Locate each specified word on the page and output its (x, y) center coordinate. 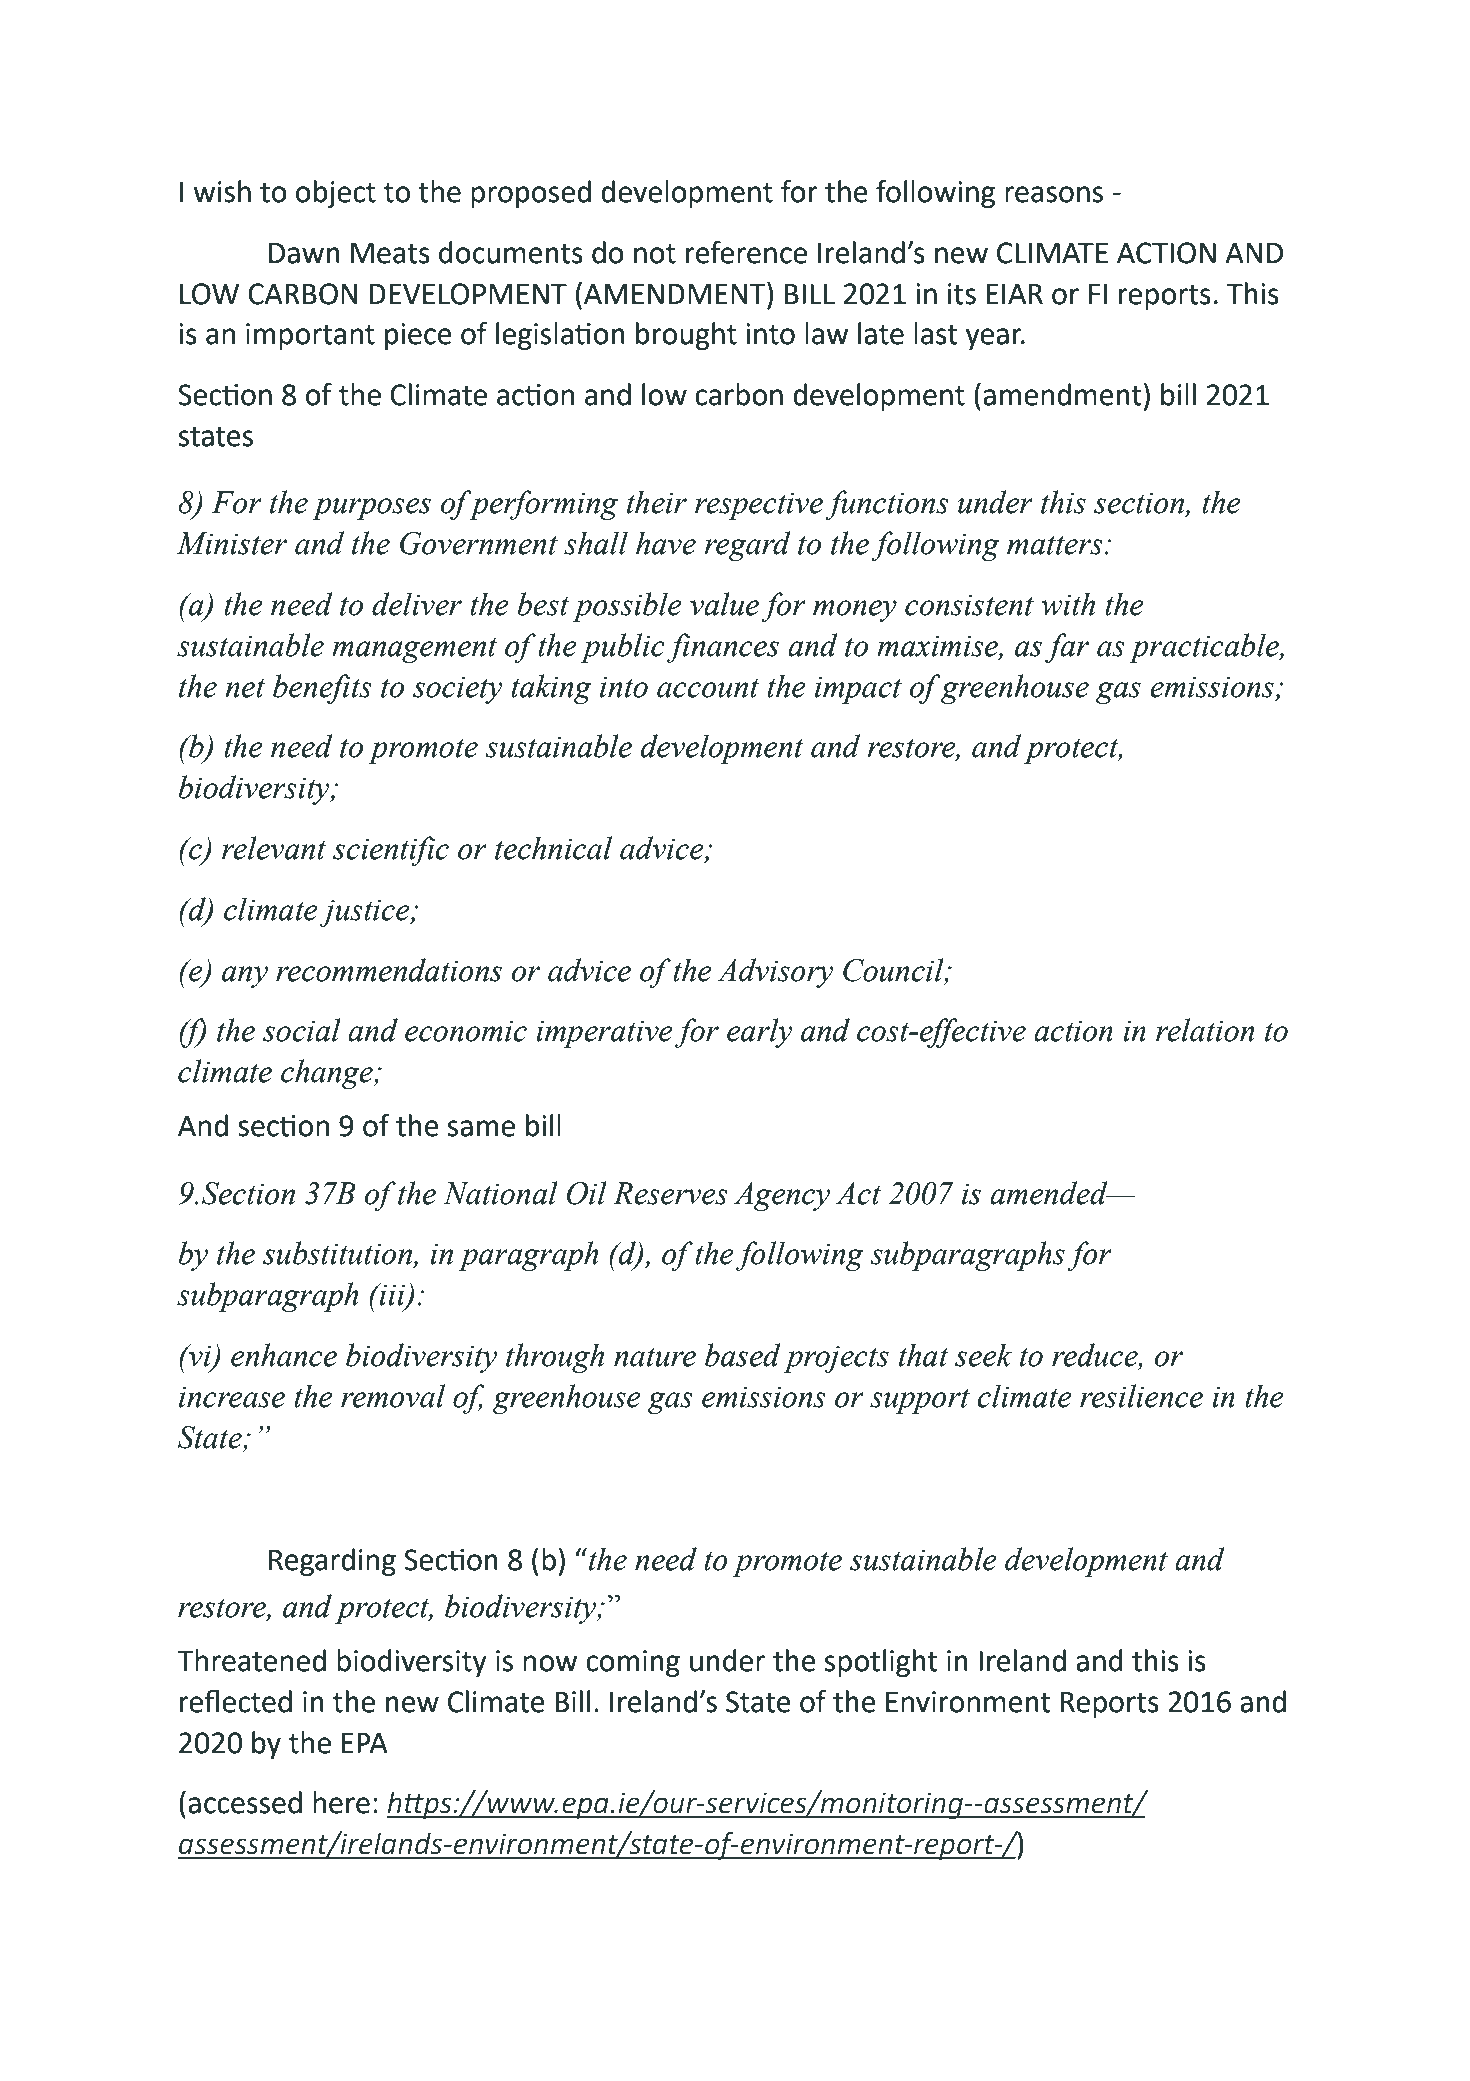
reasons (1054, 194)
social (302, 1030)
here (341, 1802)
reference (746, 252)
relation (1205, 1030)
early (759, 1033)
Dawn (304, 253)
